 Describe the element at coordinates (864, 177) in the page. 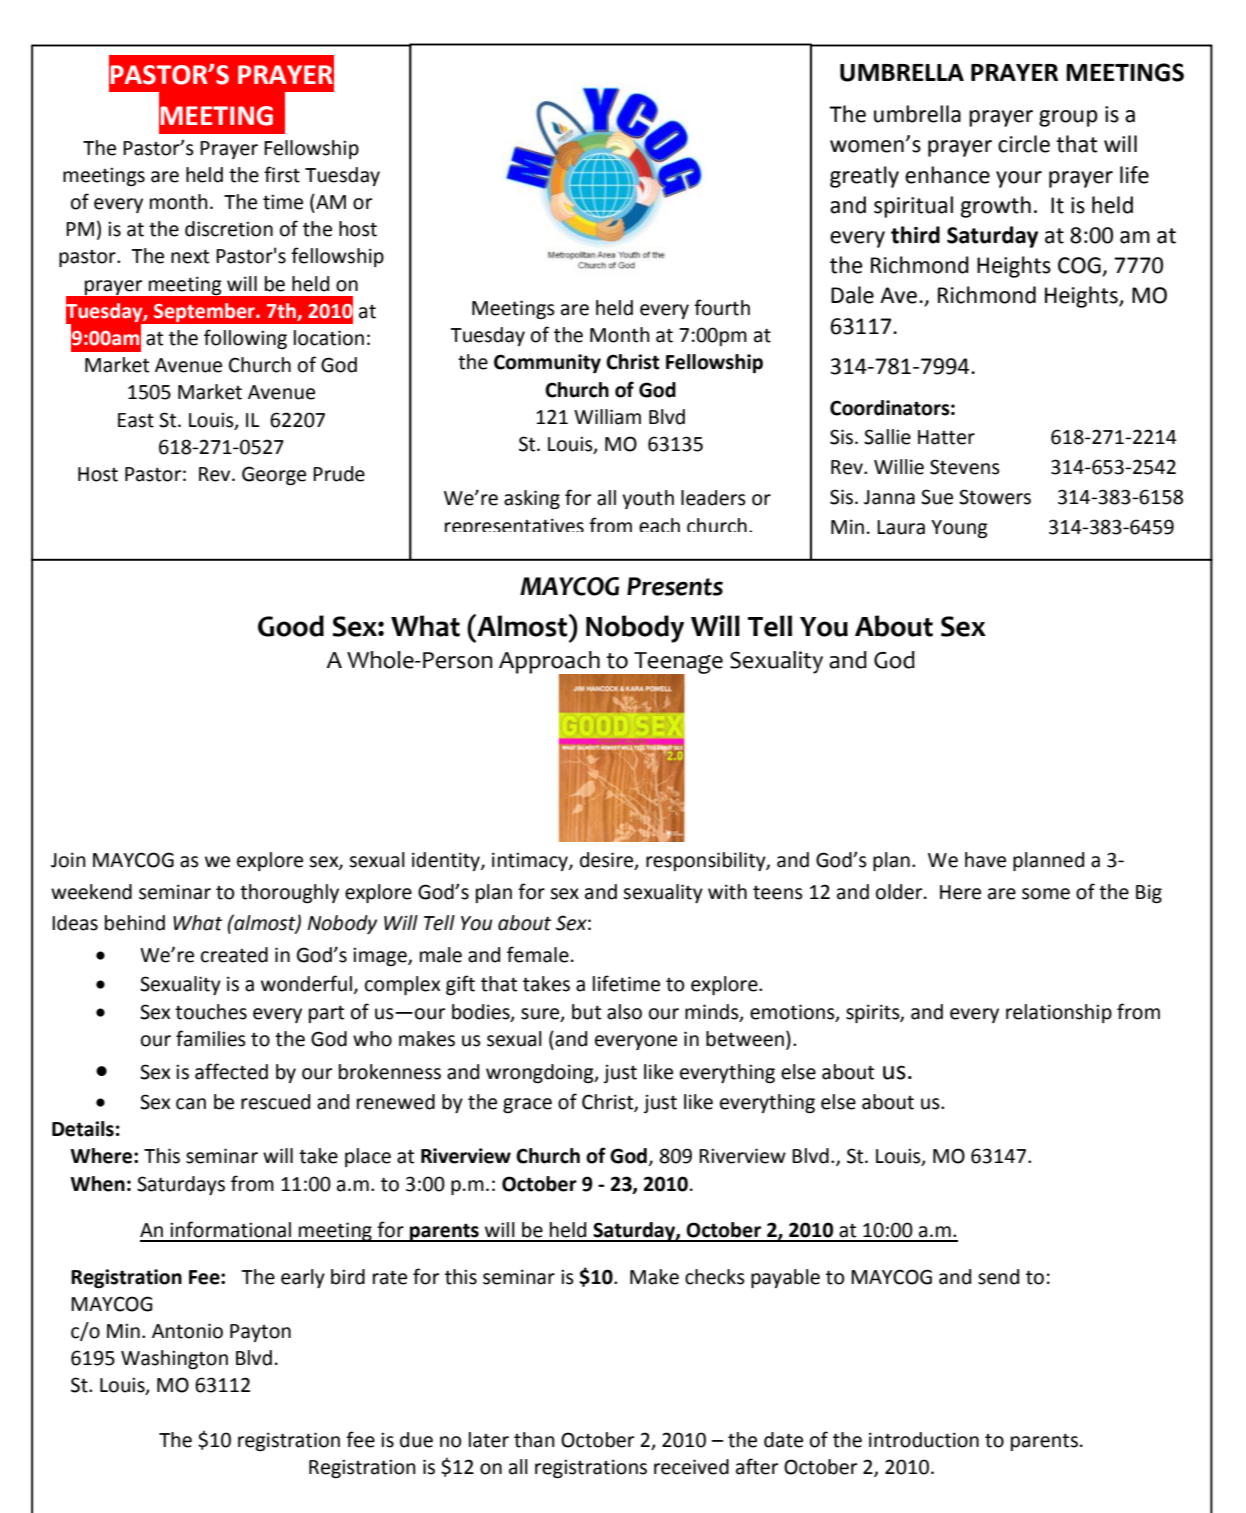

I see `greatly` at that location.
